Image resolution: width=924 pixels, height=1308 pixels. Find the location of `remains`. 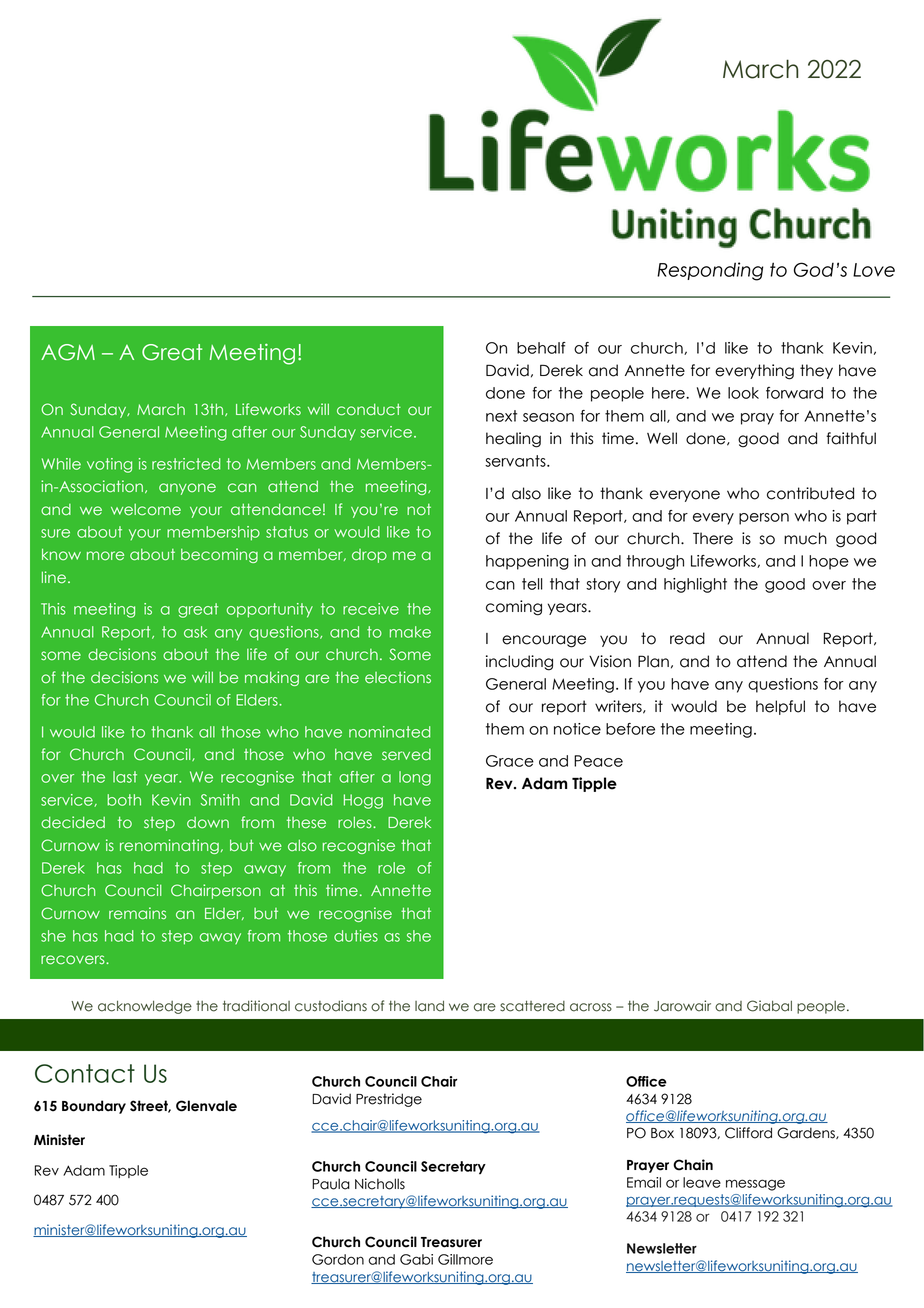

remains is located at coordinates (137, 913).
